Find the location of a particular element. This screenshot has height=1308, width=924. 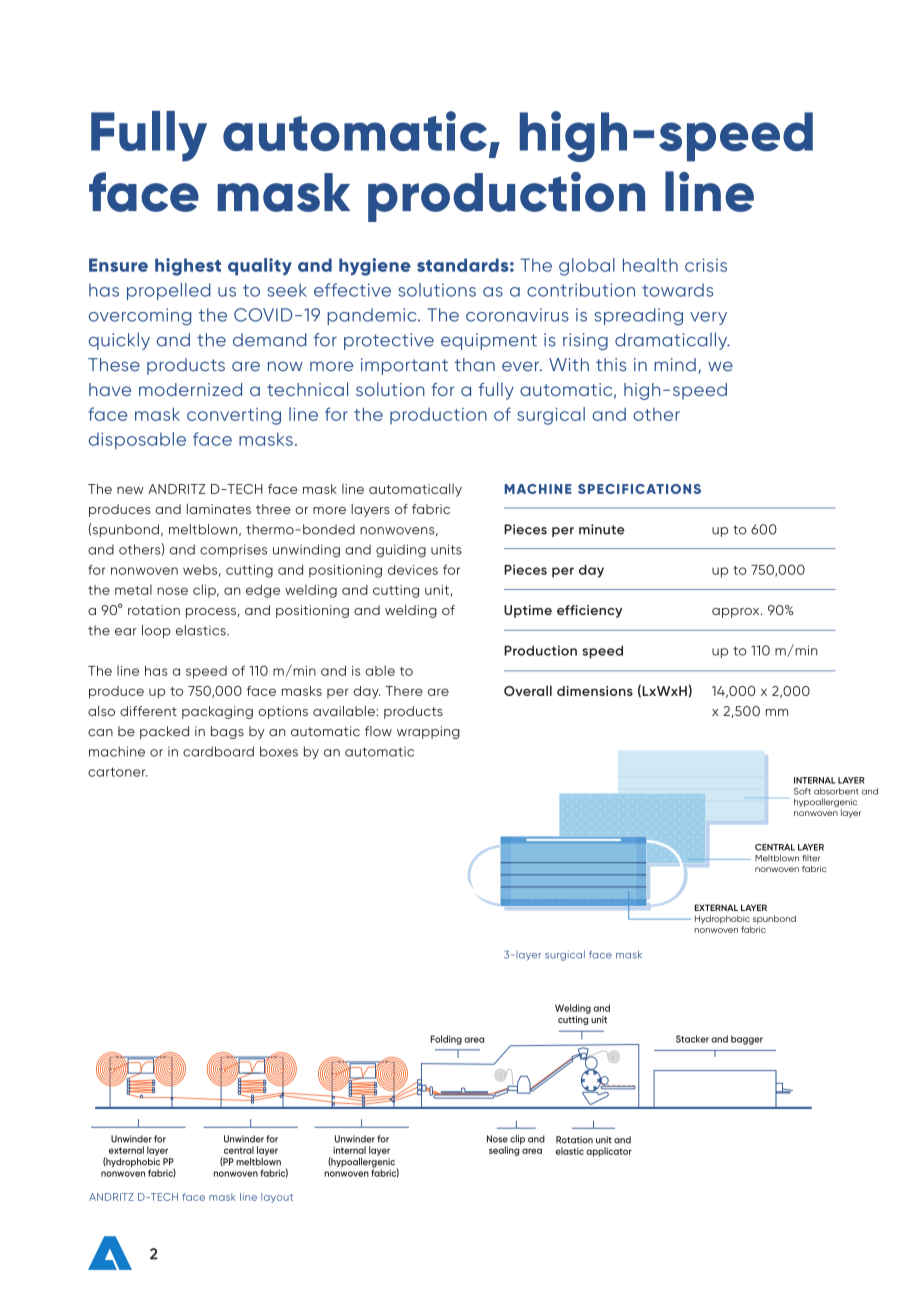

Stacker is located at coordinates (692, 1039).
